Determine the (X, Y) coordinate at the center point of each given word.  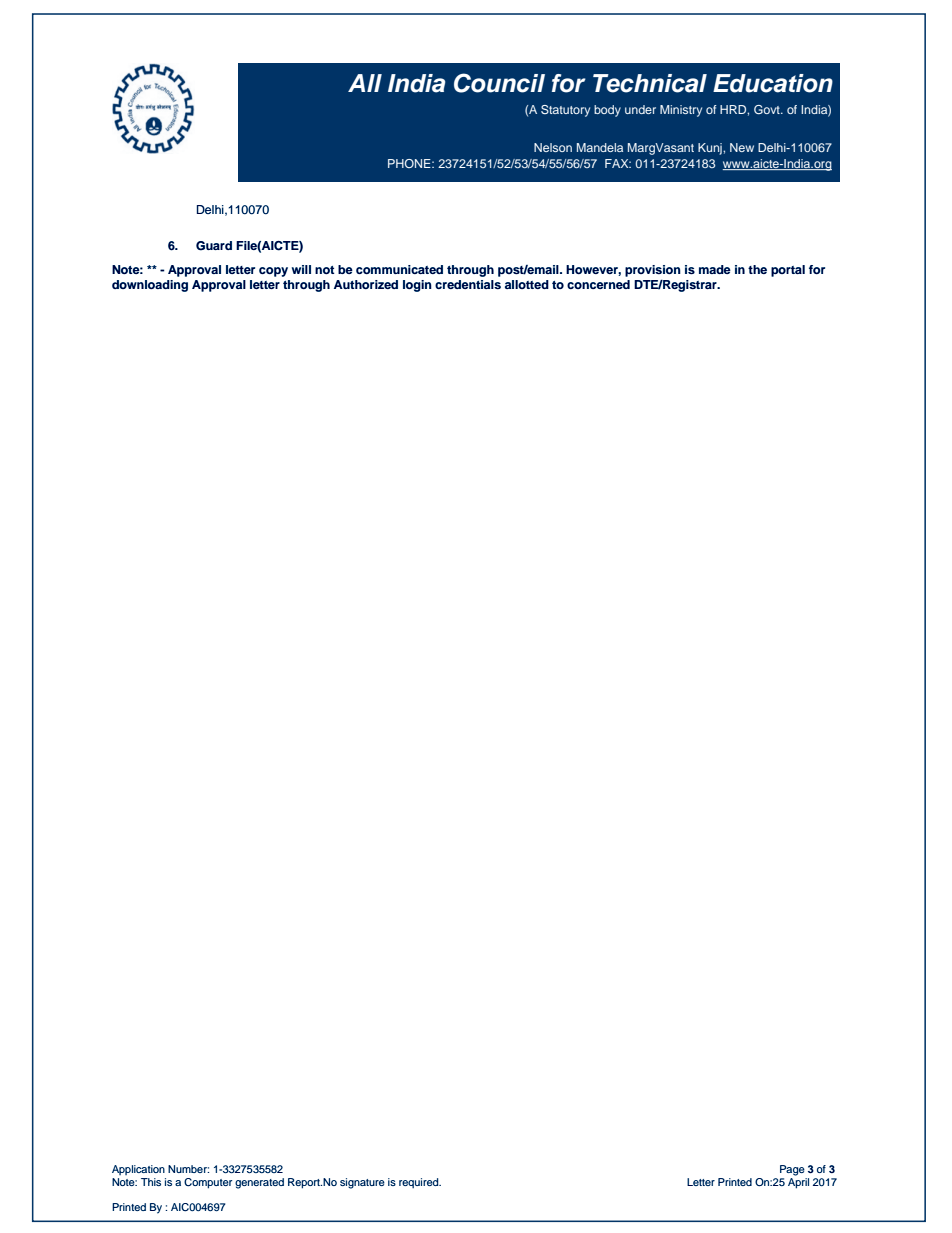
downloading (150, 286)
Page (792, 1170)
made (715, 269)
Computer (208, 1183)
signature (362, 1183)
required (420, 1183)
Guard (214, 246)
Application (138, 1170)
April (798, 1182)
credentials (468, 284)
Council (499, 83)
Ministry (681, 111)
